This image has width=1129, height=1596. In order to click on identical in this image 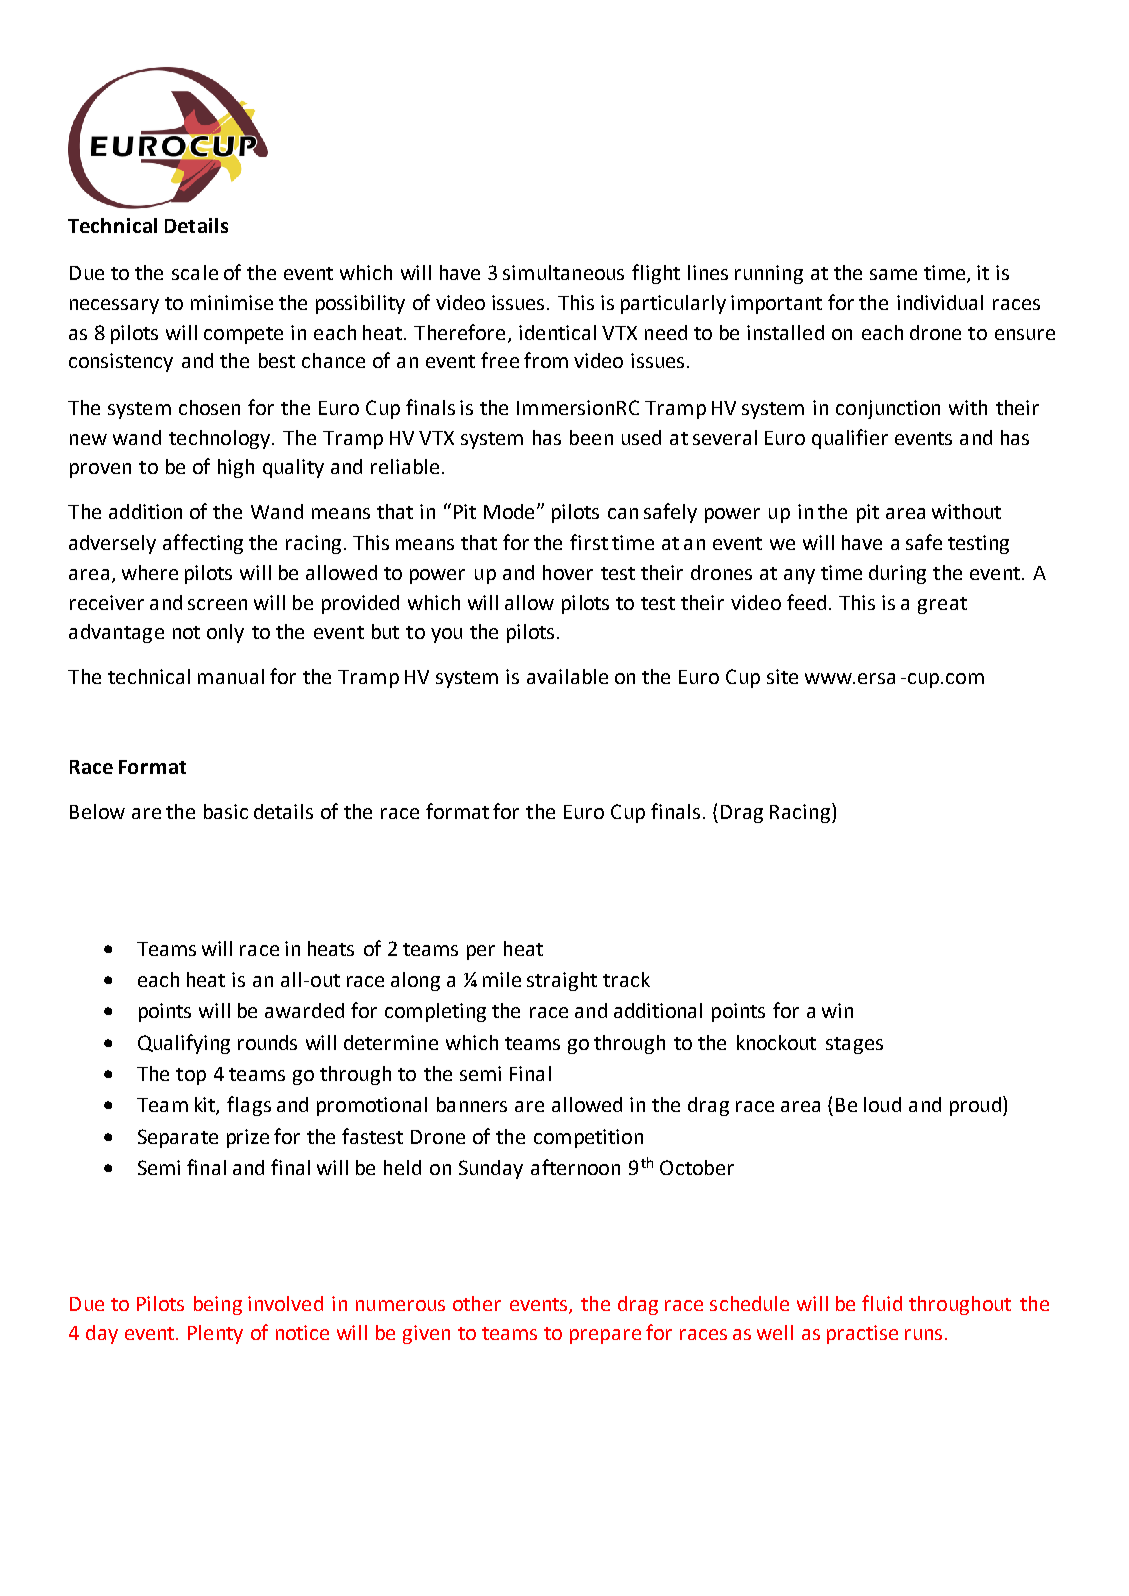, I will do `click(557, 332)`.
